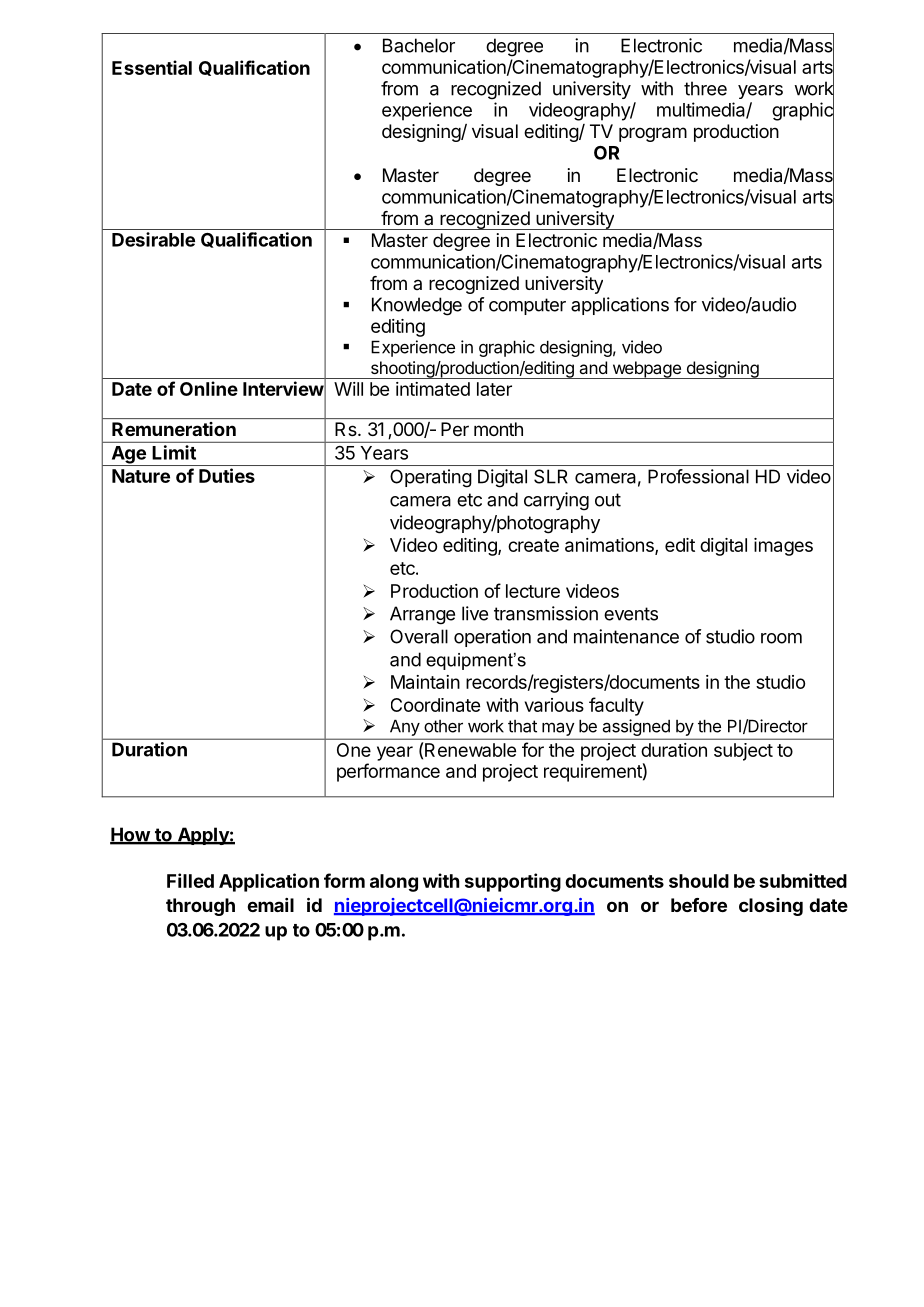  What do you see at coordinates (227, 475) in the page?
I see `Duties` at bounding box center [227, 475].
